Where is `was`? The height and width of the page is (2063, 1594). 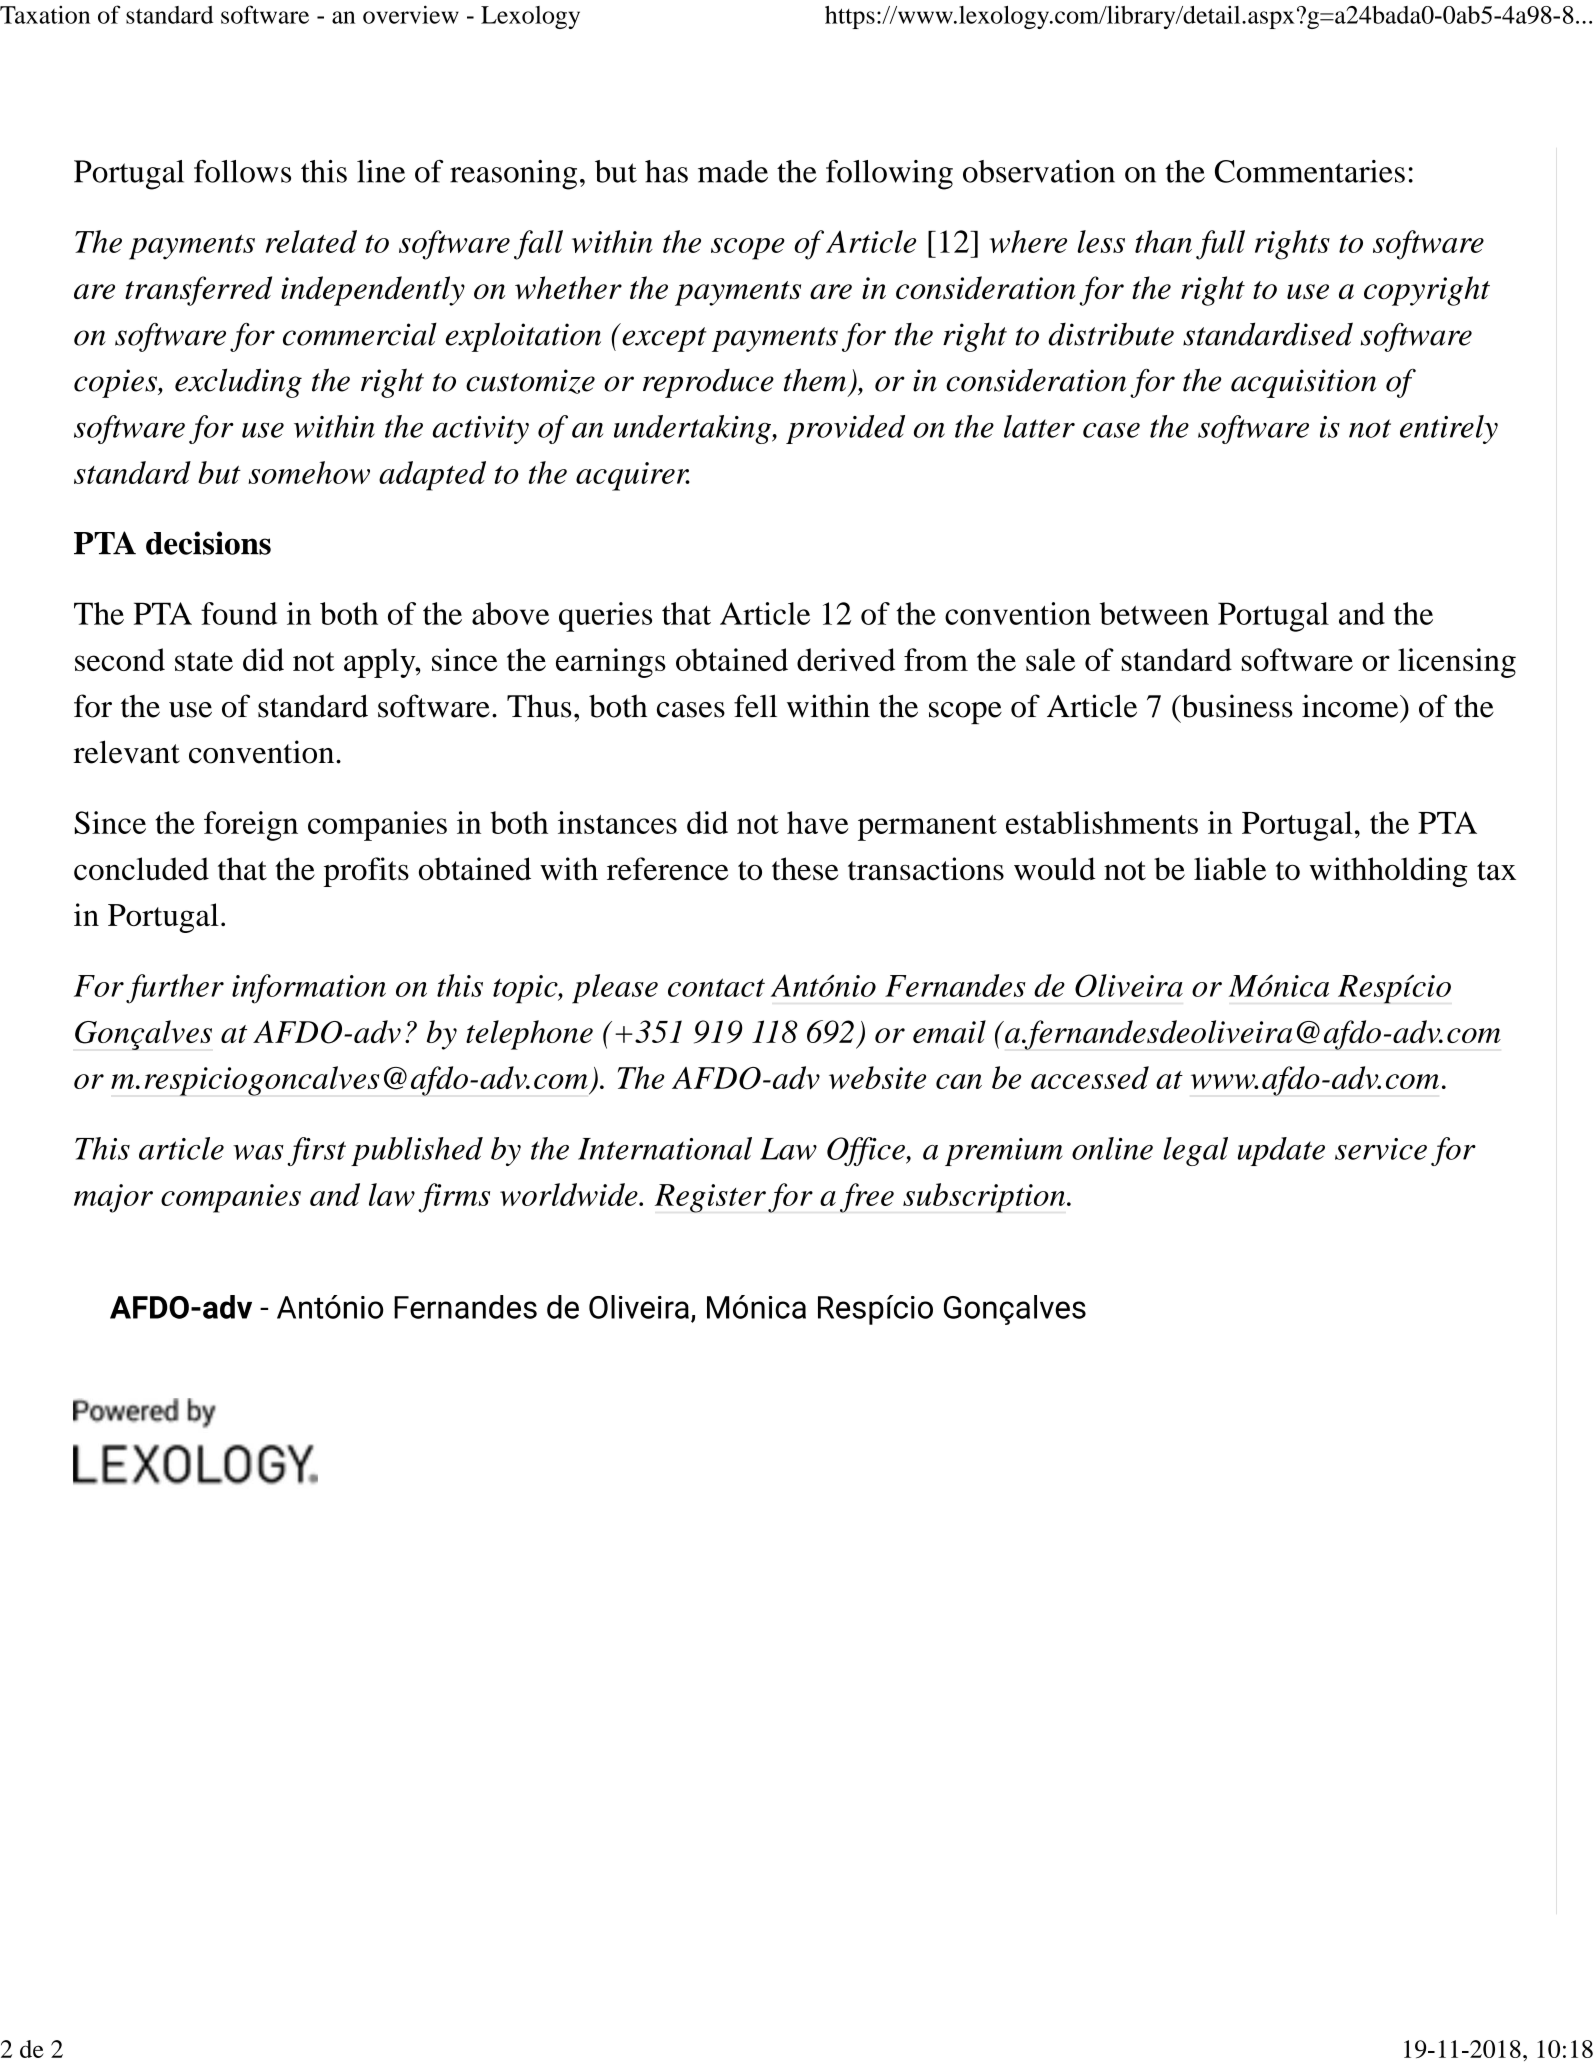 was is located at coordinates (258, 1152).
